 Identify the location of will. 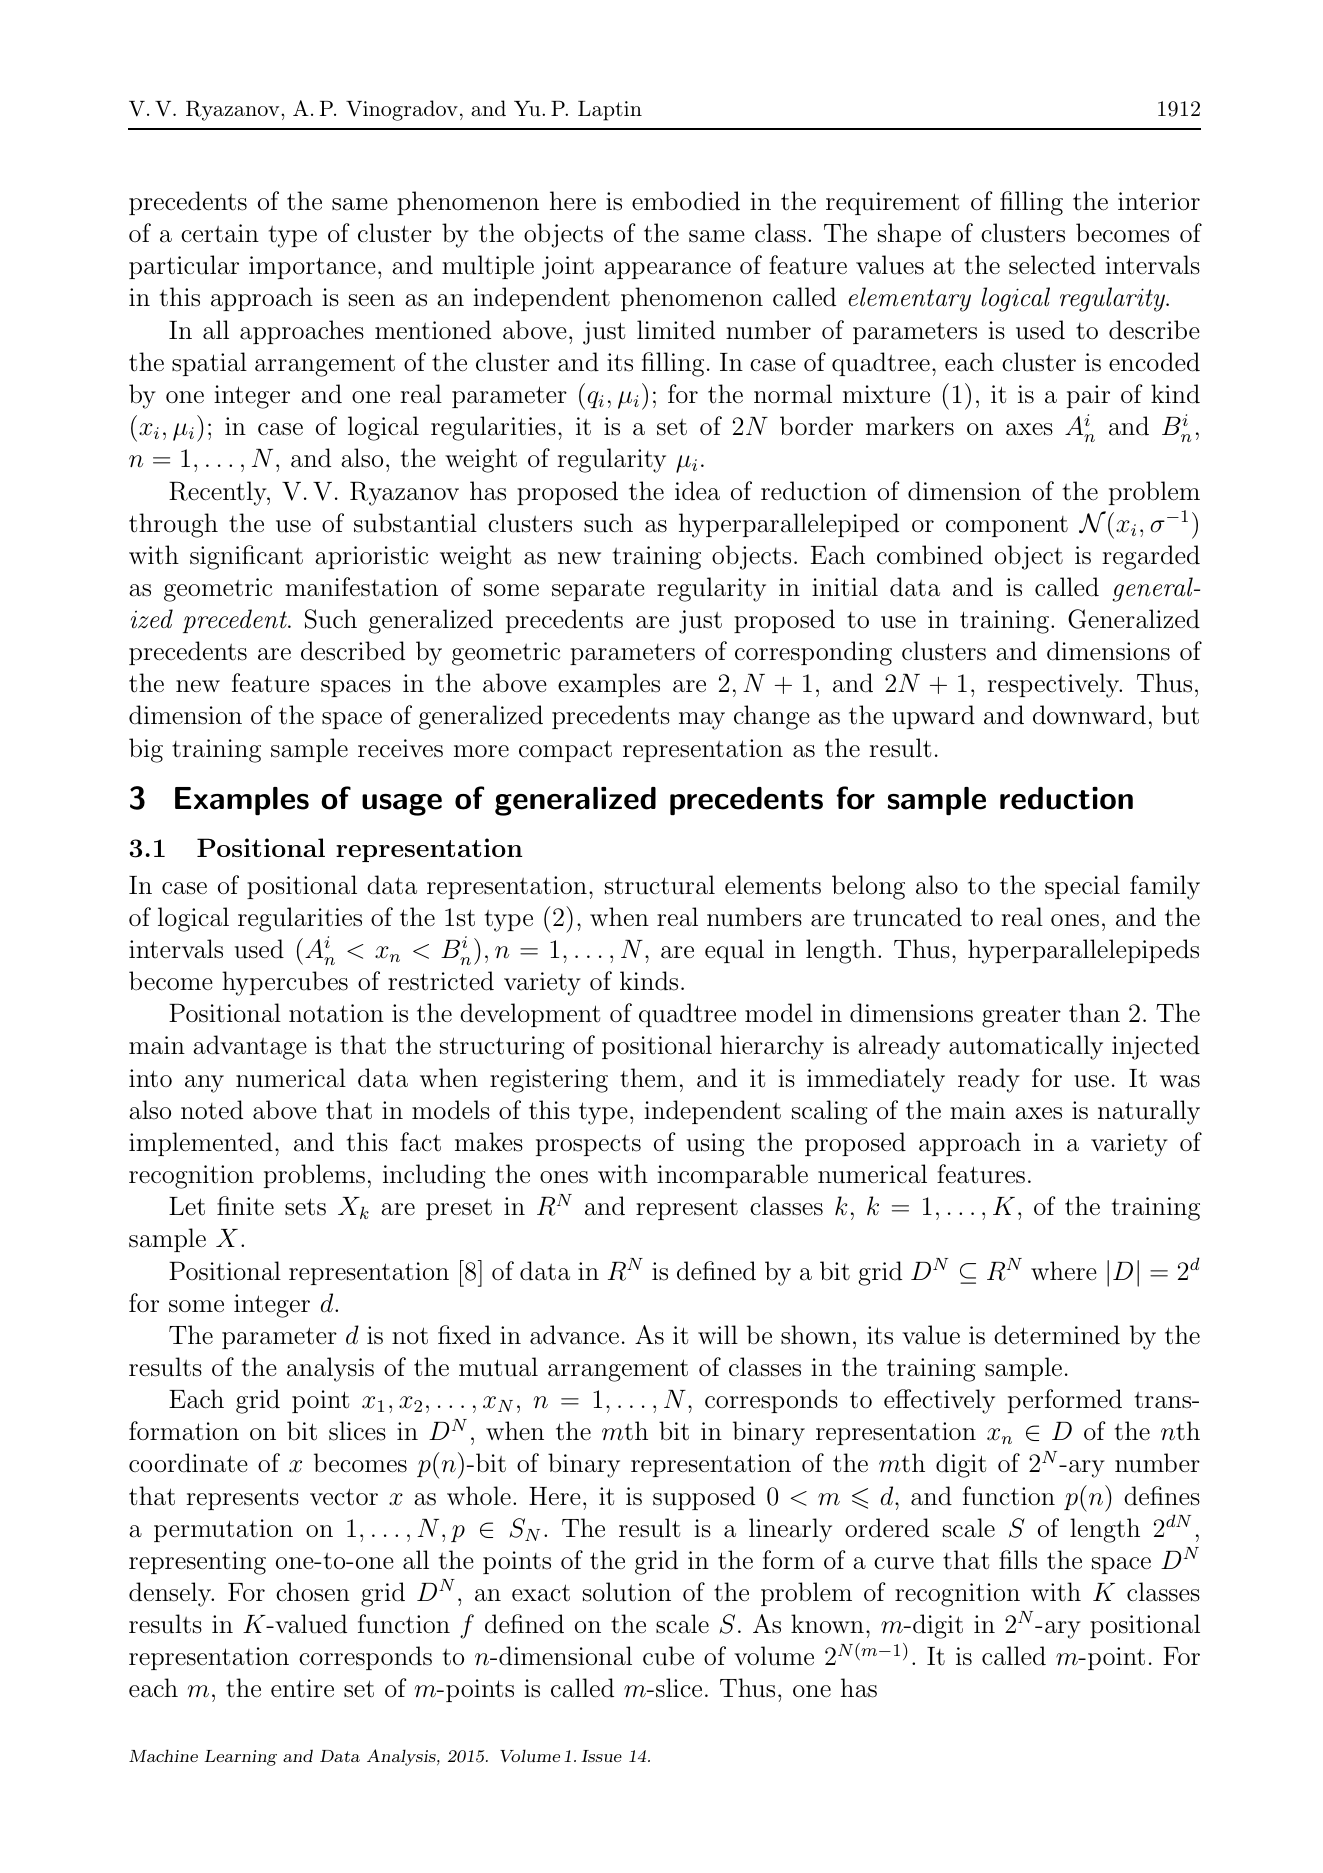
(718, 1334).
